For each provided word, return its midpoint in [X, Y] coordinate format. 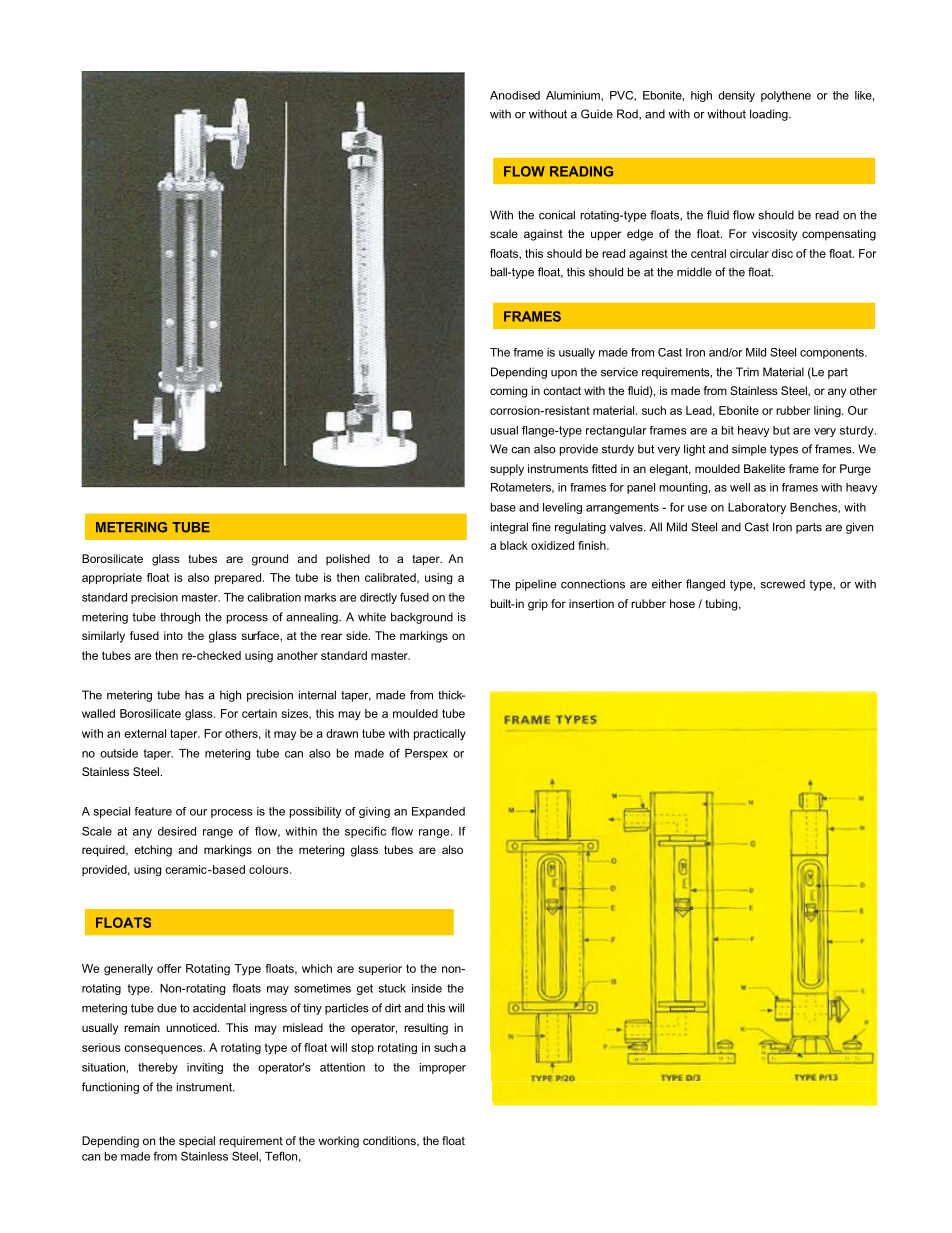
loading [770, 115]
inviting [205, 1068]
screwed [782, 584]
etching [153, 851]
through [180, 618]
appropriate [112, 578]
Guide [597, 114]
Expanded [438, 812]
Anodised [515, 95]
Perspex [426, 754]
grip [538, 605]
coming [508, 392]
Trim [747, 372]
